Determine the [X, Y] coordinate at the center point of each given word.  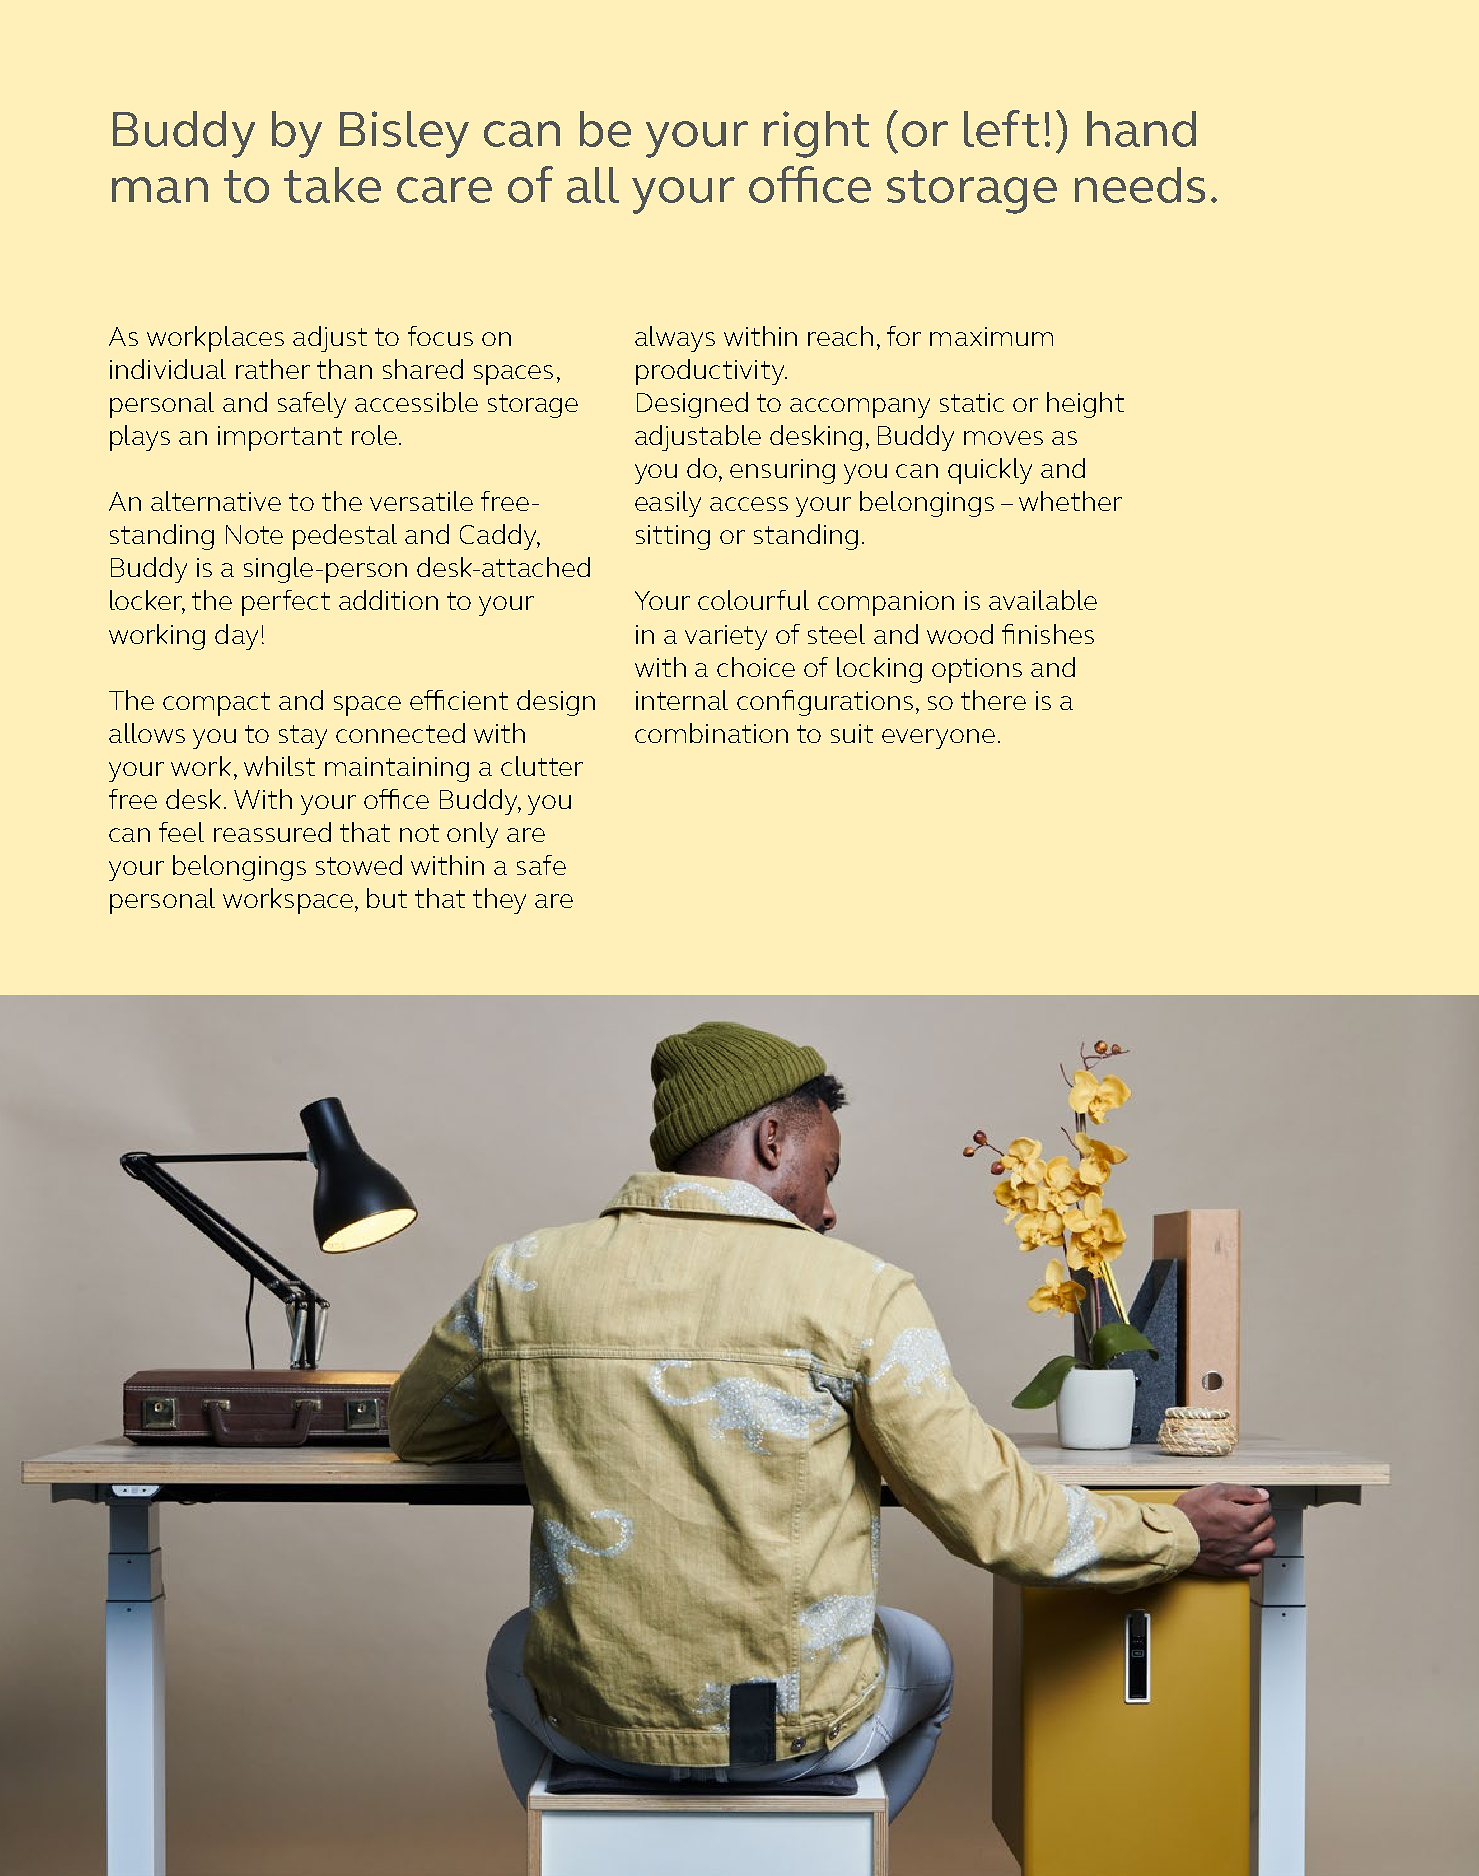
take [332, 185]
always [675, 339]
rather [273, 369]
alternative [216, 501]
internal [682, 700]
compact [216, 704]
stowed [359, 865]
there [993, 700]
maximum [991, 336]
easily [668, 504]
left [1001, 128]
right [816, 134]
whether [1070, 501]
